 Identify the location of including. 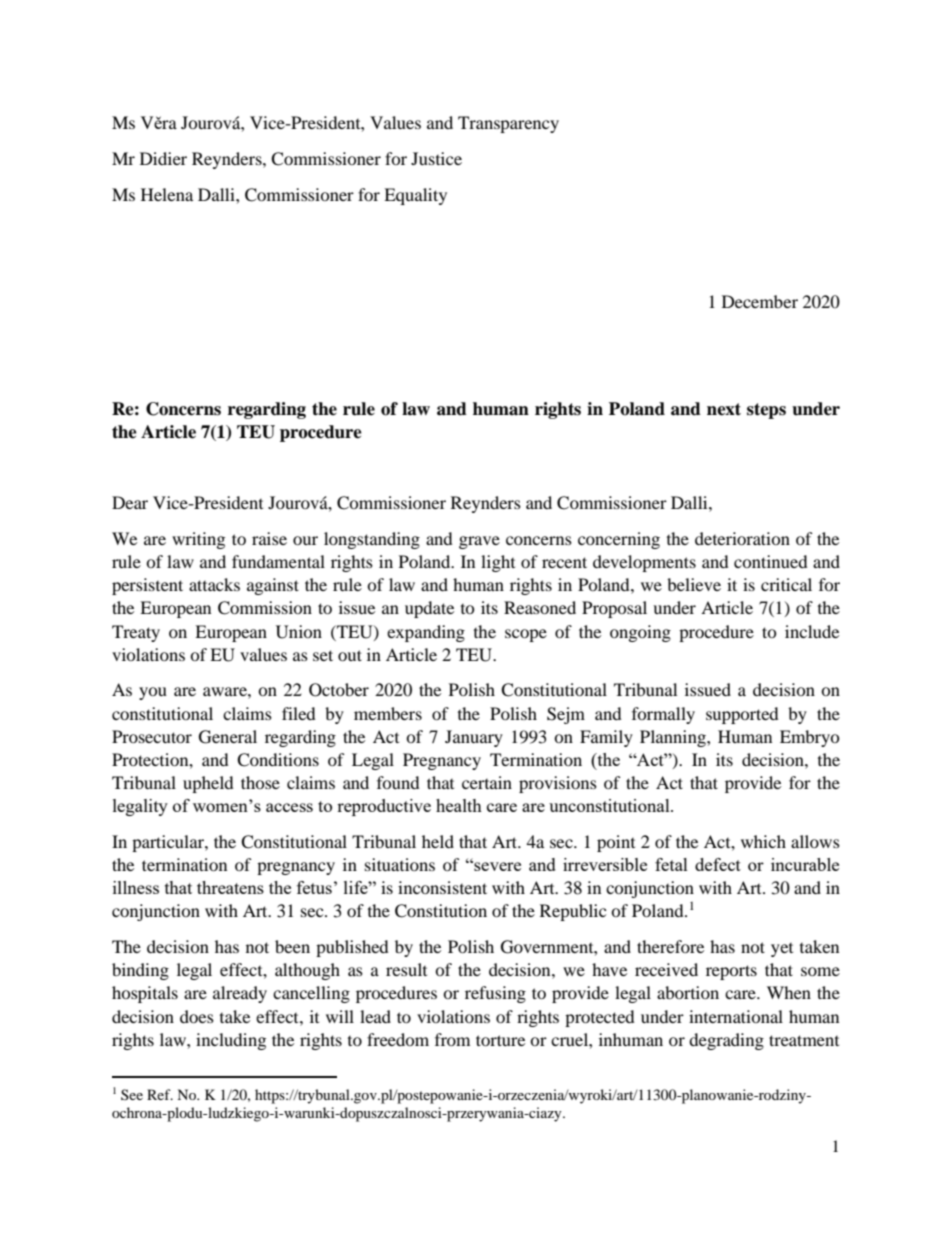
(231, 1041).
